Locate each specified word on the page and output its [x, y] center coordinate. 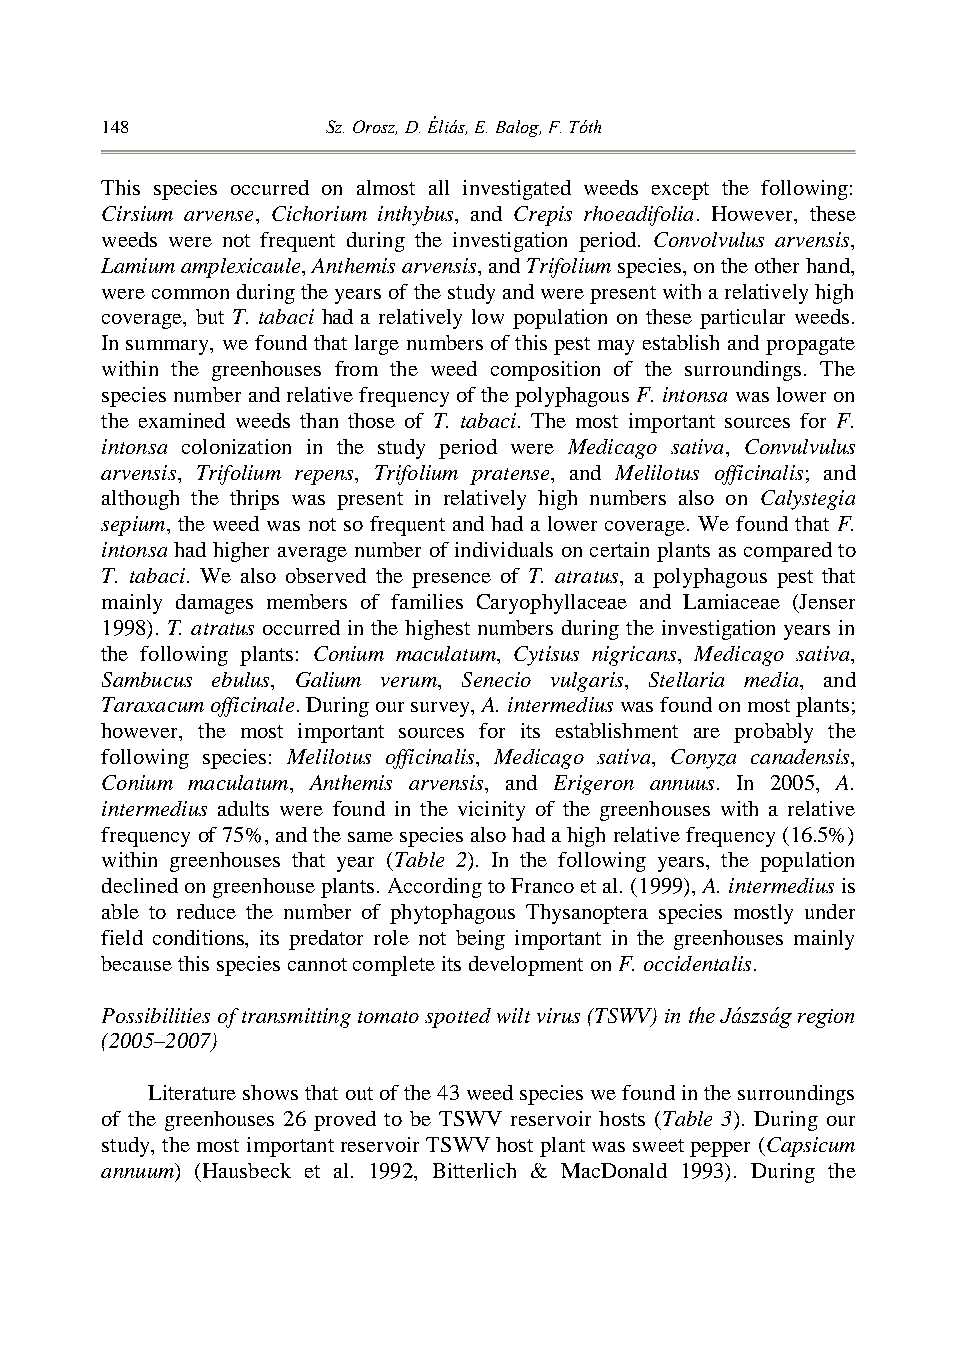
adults [243, 808]
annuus [682, 785]
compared [788, 552]
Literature [192, 1092]
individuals [504, 549]
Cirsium [137, 213]
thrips [254, 500]
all [439, 187]
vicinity [491, 811]
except [680, 191]
